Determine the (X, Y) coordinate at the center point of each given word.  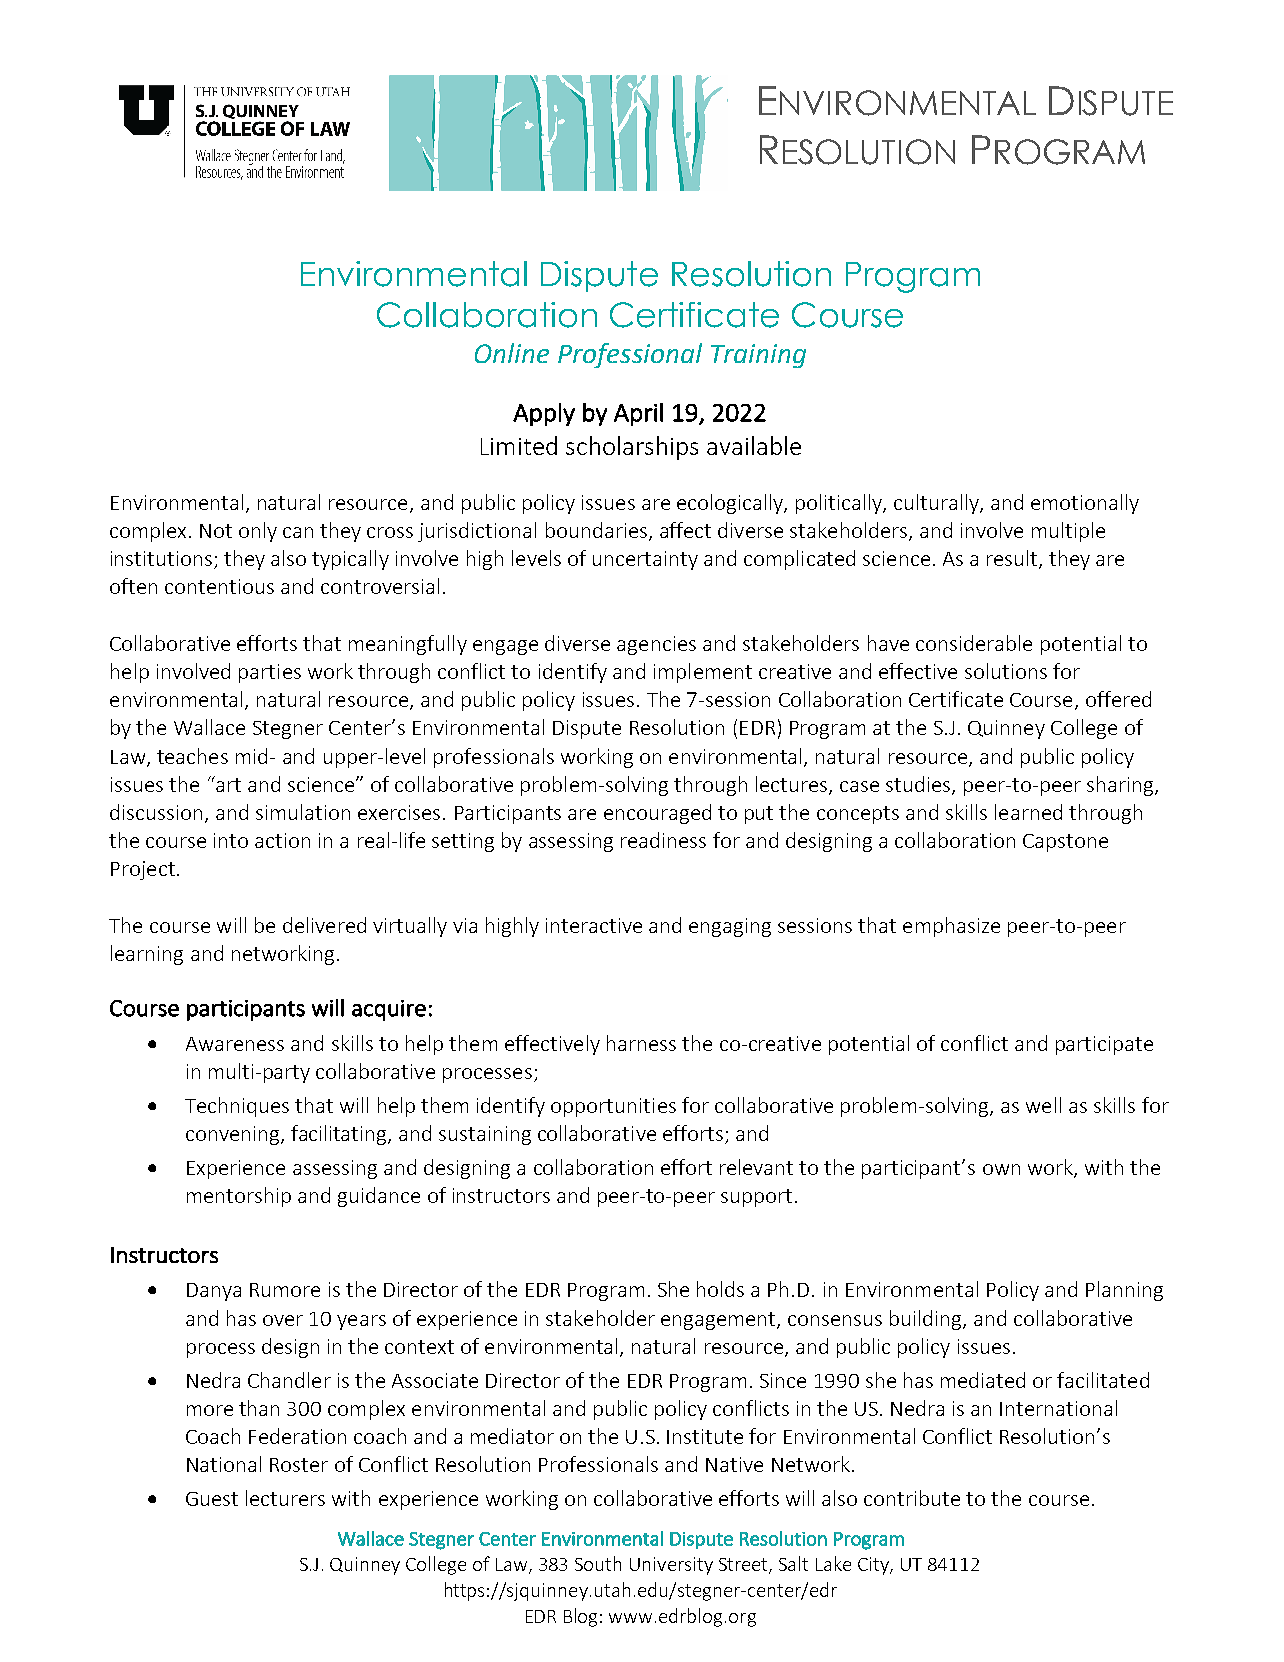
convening (234, 1135)
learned (1028, 812)
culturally (937, 504)
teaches (192, 756)
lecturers (285, 1498)
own (1001, 1169)
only (258, 532)
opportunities (613, 1107)
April (638, 414)
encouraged (657, 814)
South (598, 1563)
